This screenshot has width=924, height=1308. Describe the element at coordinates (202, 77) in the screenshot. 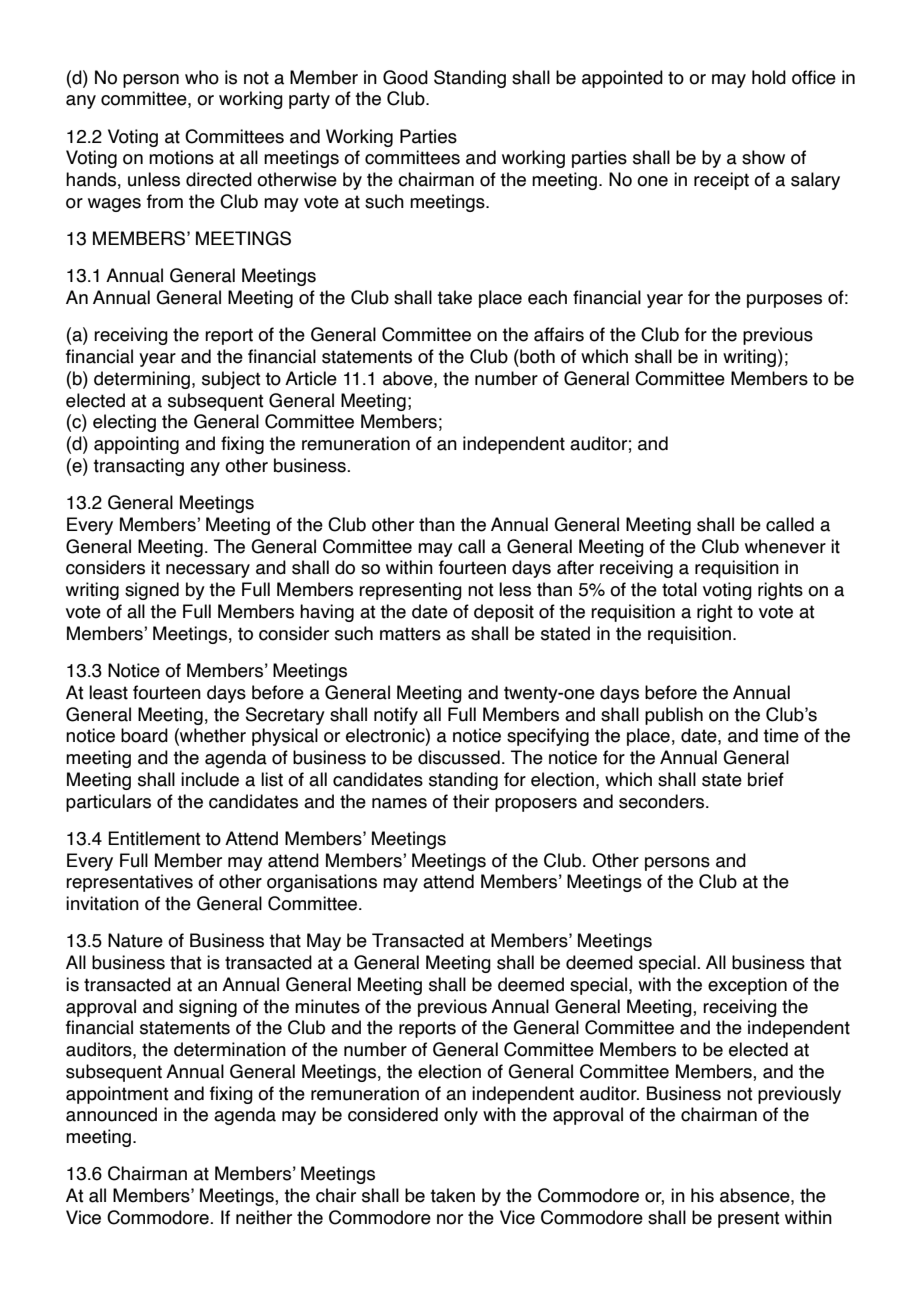

I see `who` at that location.
